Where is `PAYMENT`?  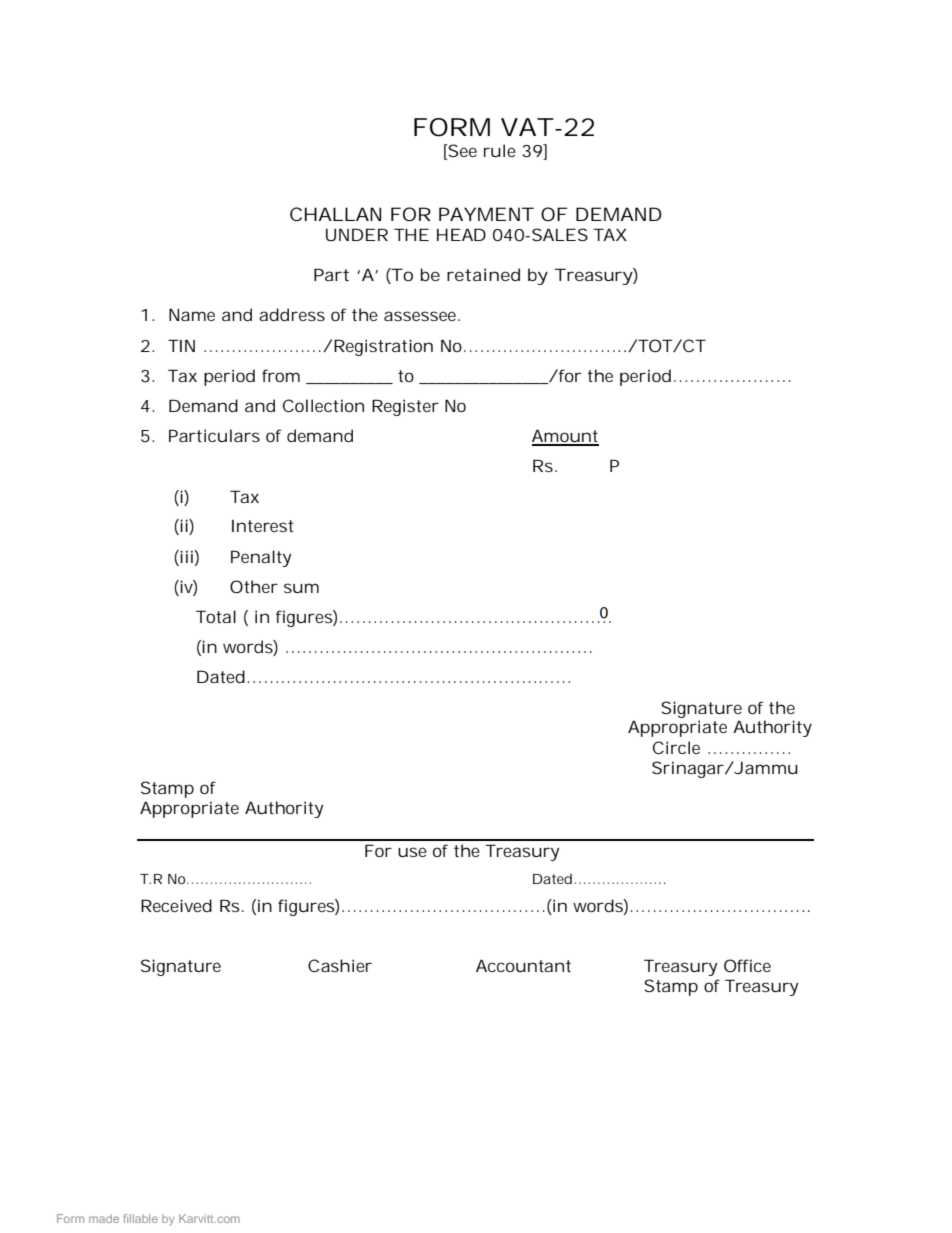 PAYMENT is located at coordinates (486, 214).
